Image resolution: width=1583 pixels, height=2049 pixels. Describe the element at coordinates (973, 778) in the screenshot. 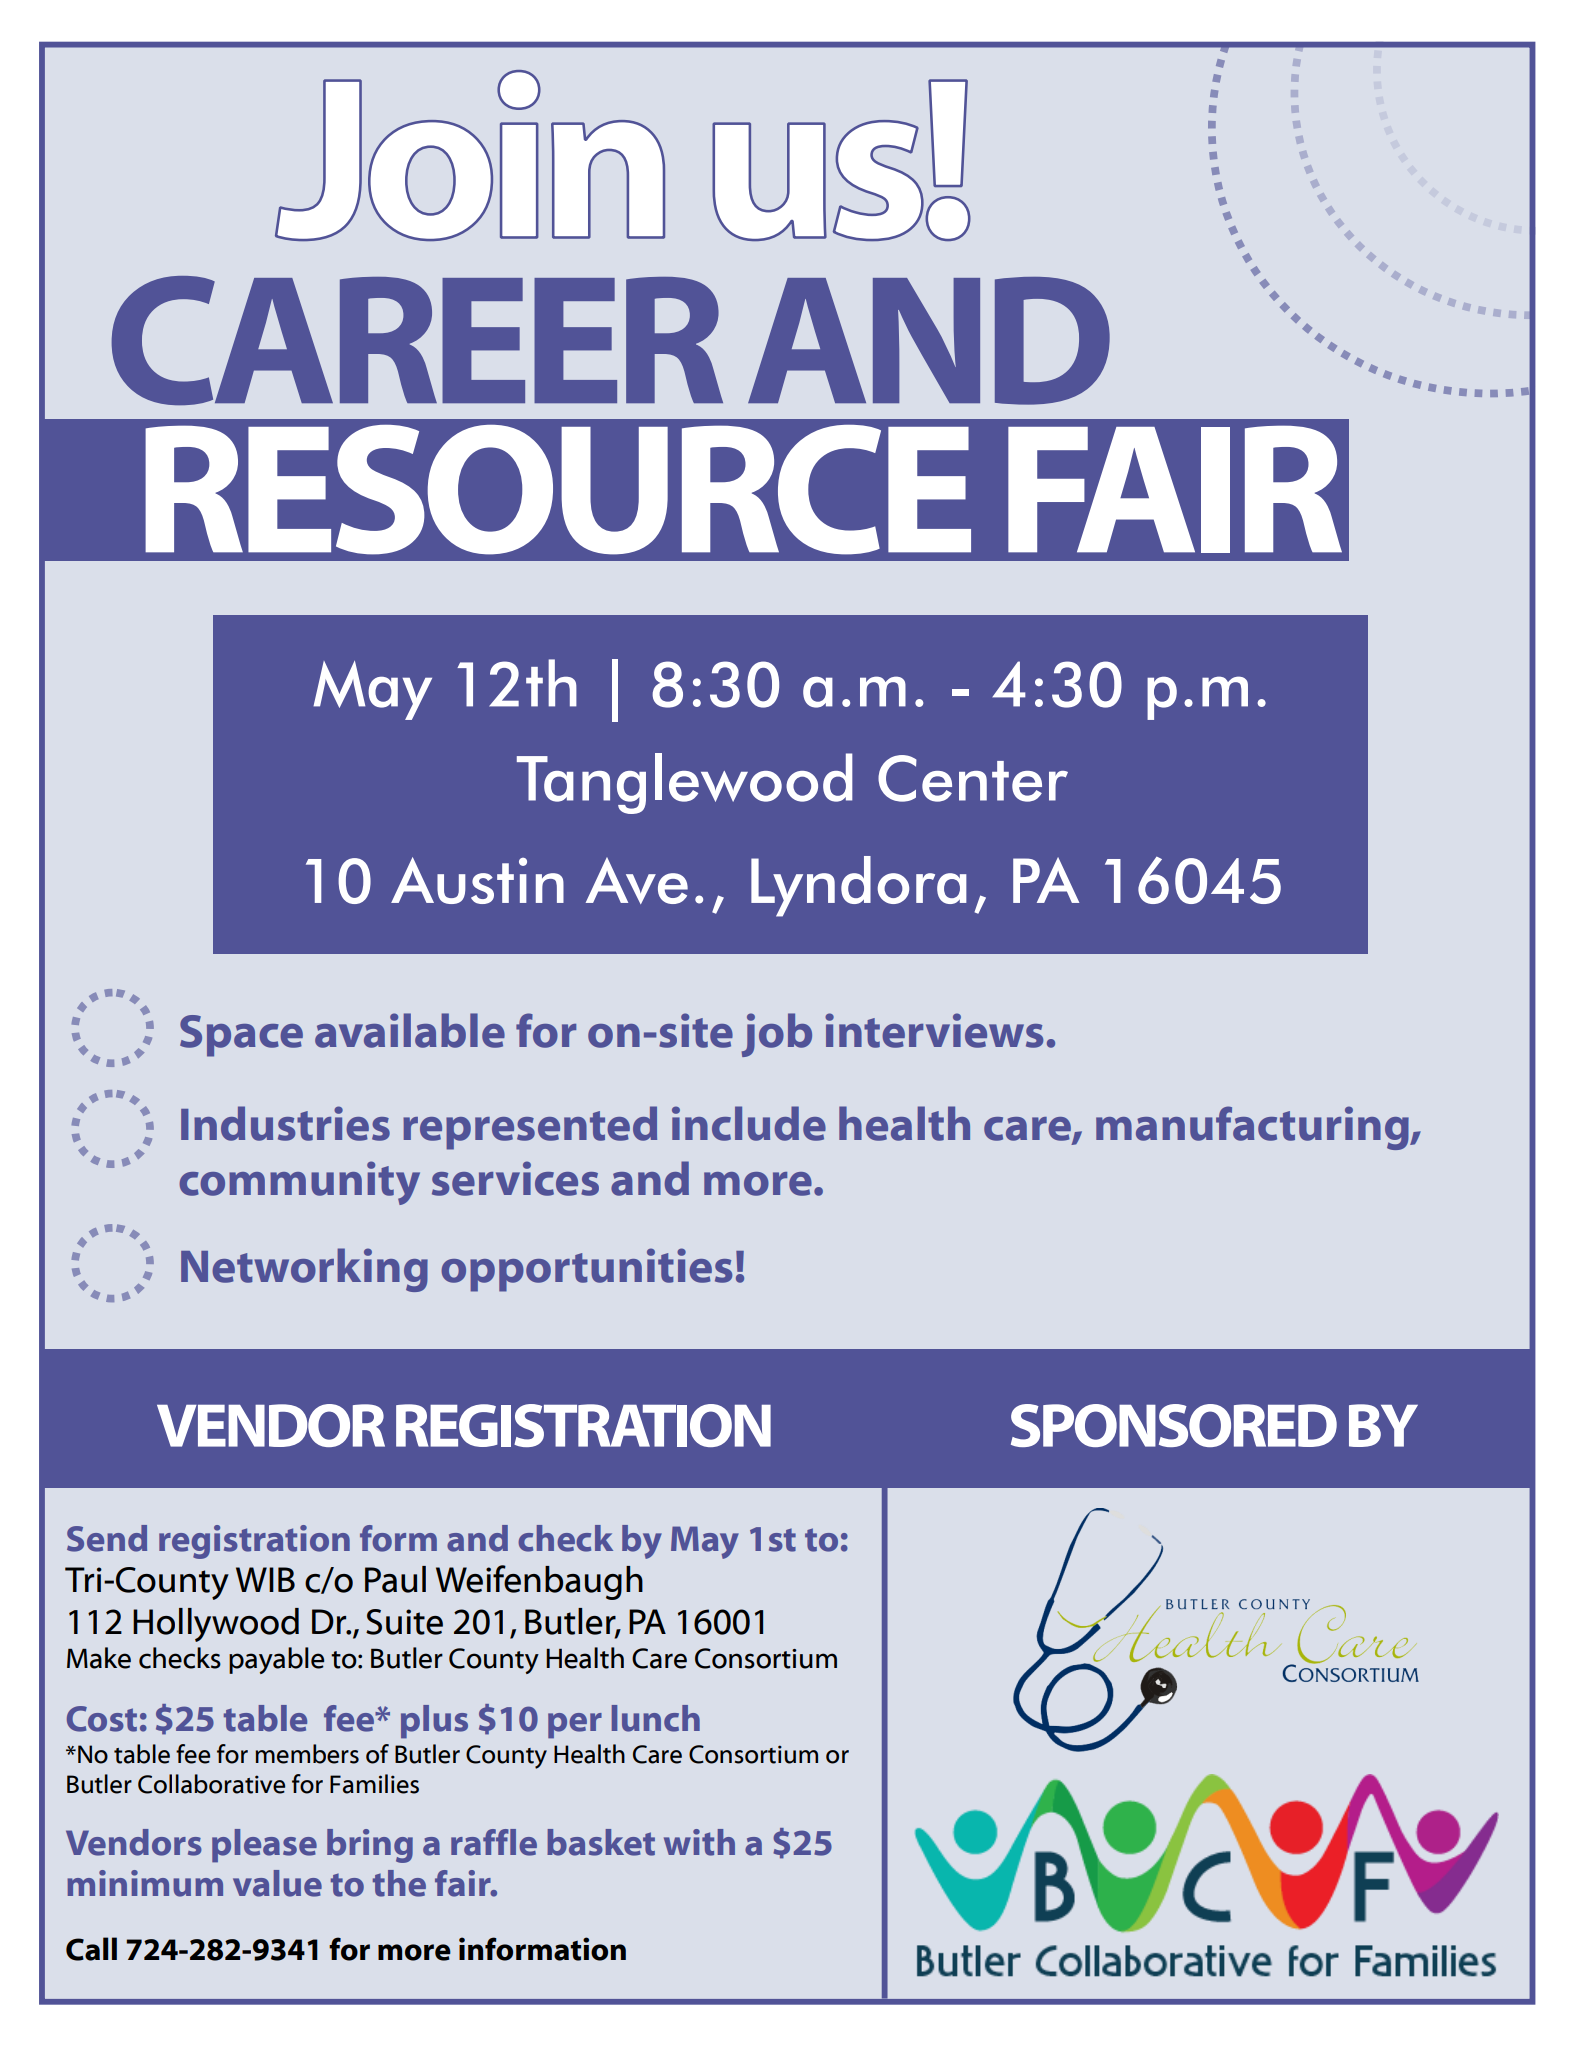

I see `Center` at that location.
